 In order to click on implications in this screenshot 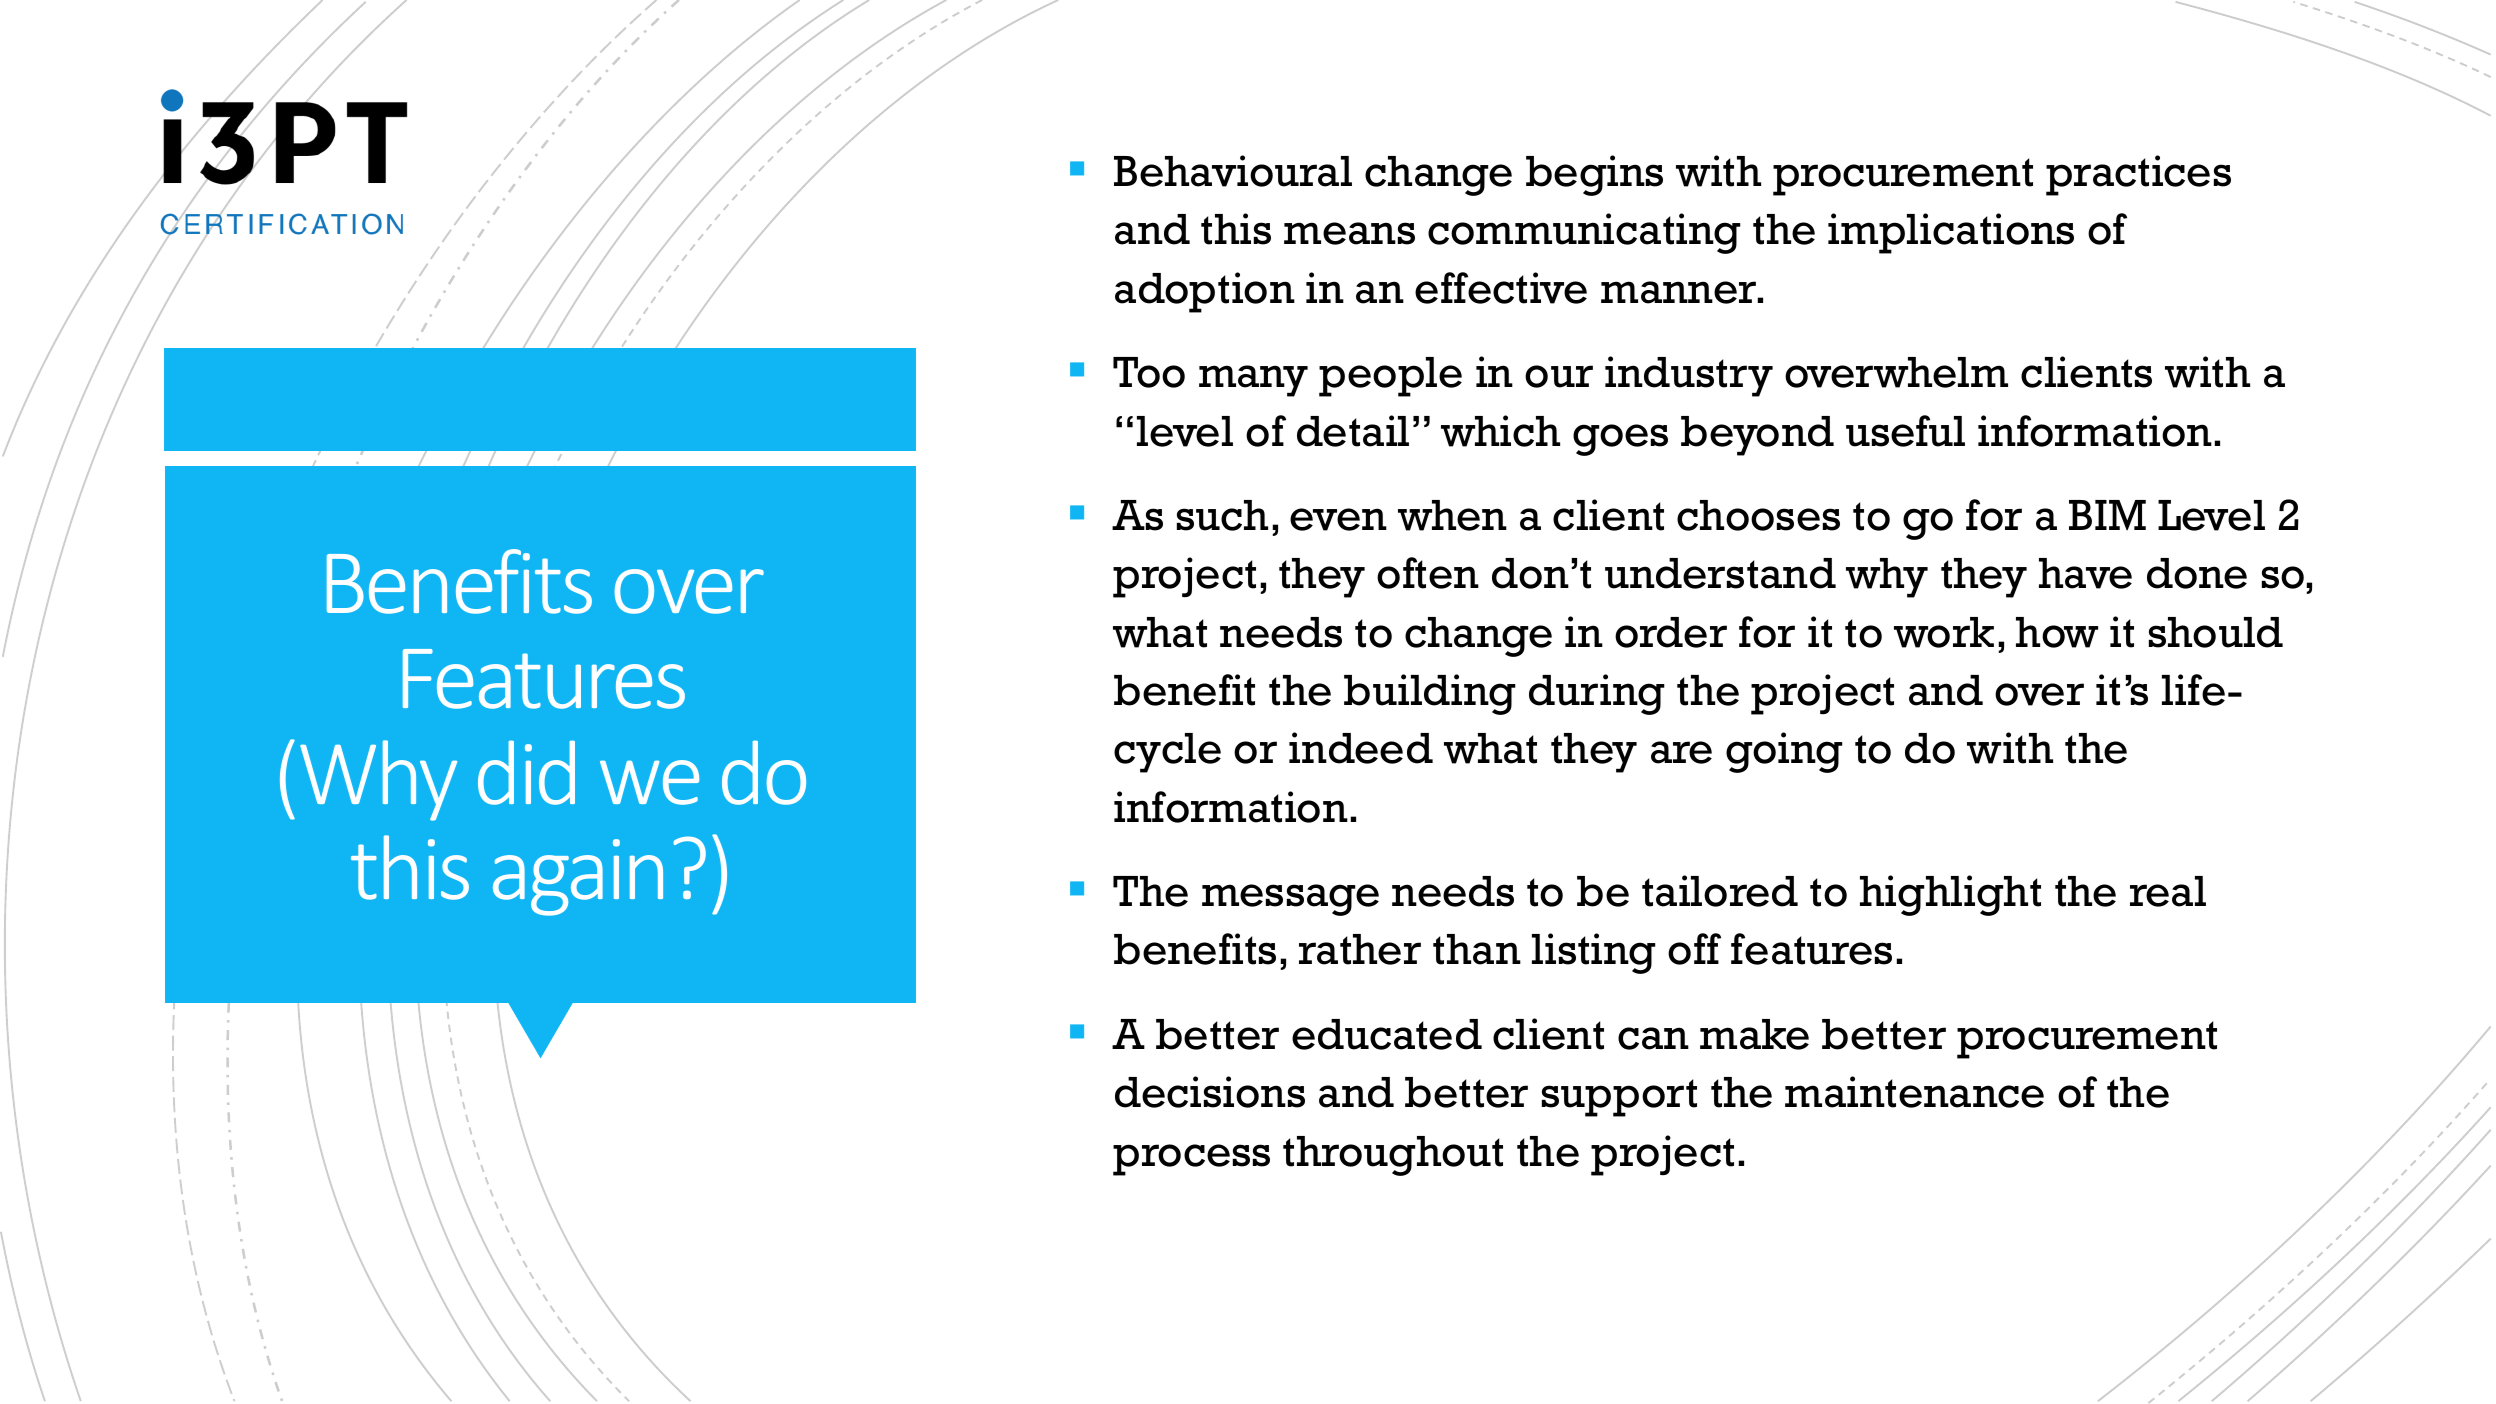, I will do `click(1951, 233)`.
